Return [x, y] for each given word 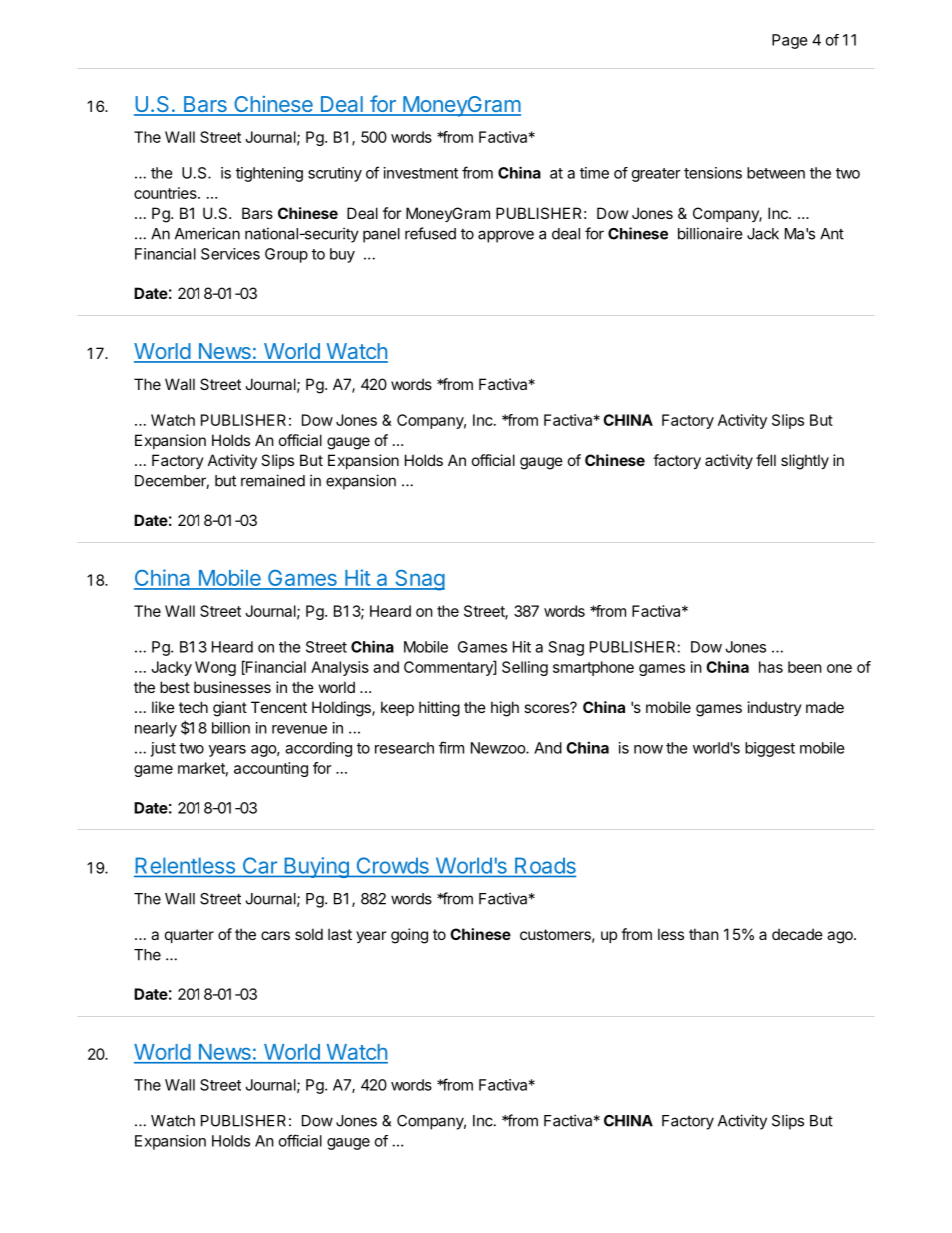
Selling [525, 668]
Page [790, 41]
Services [230, 254]
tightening [269, 174]
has [771, 667]
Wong [215, 668]
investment [421, 173]
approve [506, 236]
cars [275, 935]
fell [766, 460]
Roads [544, 866]
